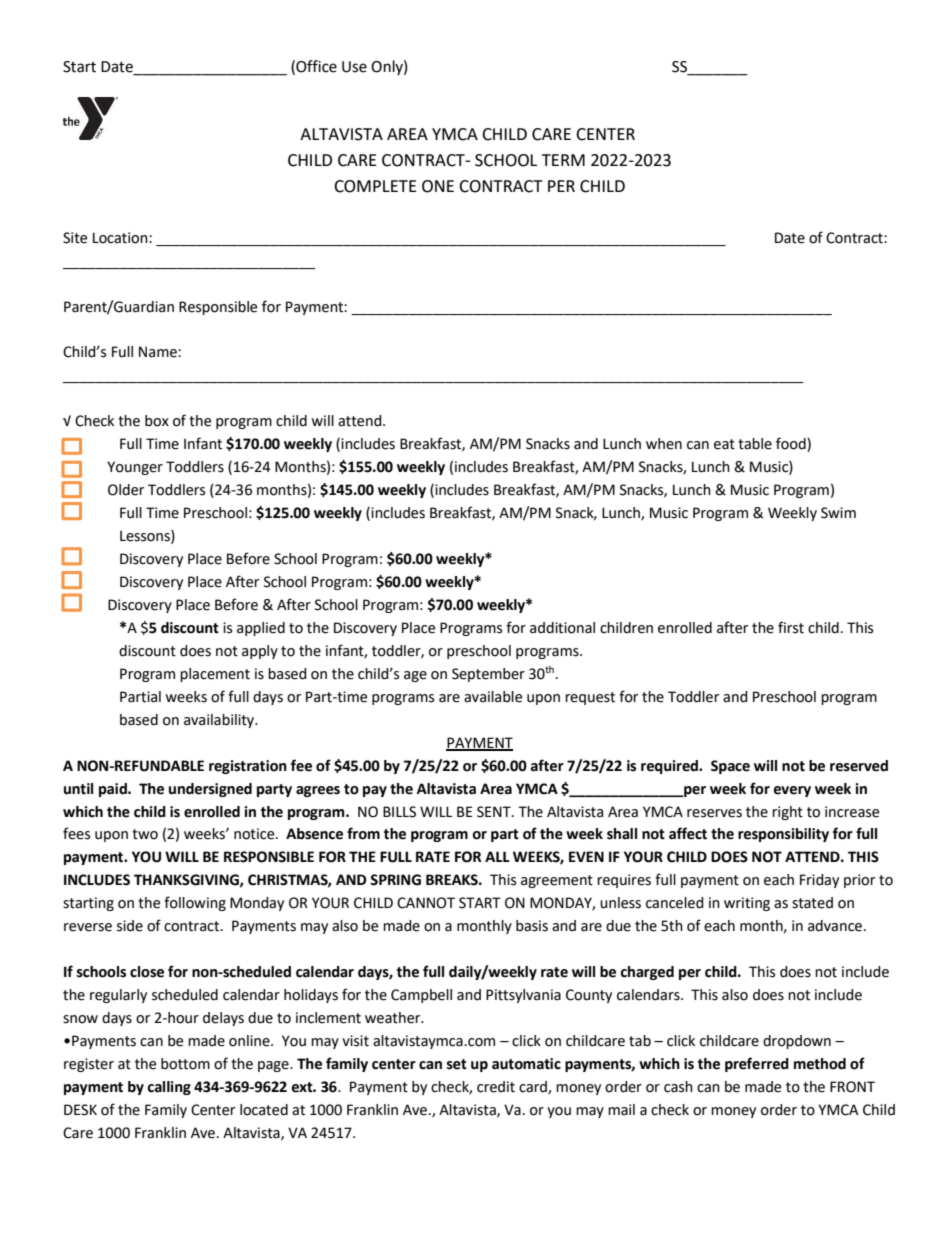 This document has height=1233, width=952. I want to click on TERM, so click(563, 160).
